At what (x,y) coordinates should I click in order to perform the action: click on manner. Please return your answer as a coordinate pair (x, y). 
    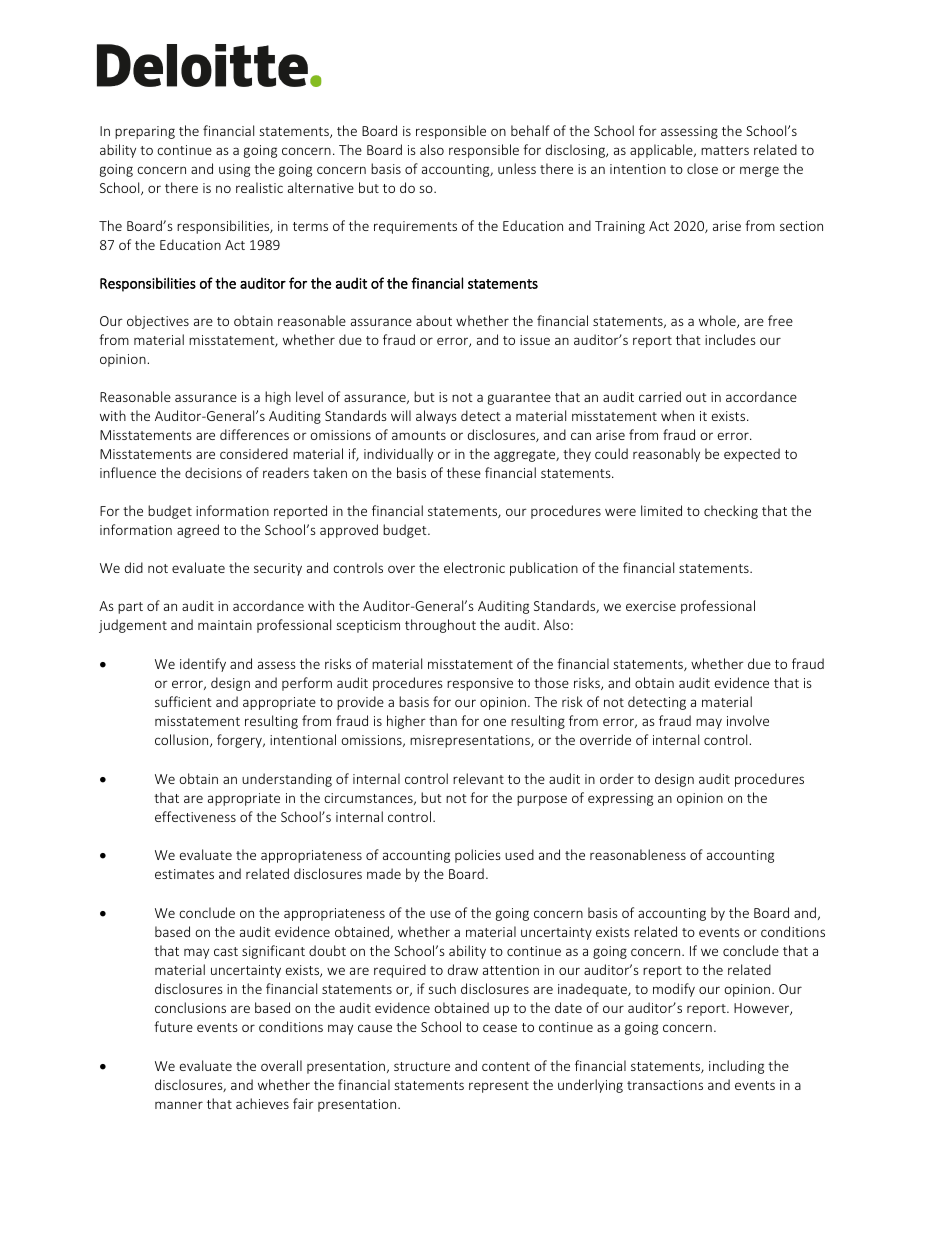
    Looking at the image, I should click on (179, 1105).
